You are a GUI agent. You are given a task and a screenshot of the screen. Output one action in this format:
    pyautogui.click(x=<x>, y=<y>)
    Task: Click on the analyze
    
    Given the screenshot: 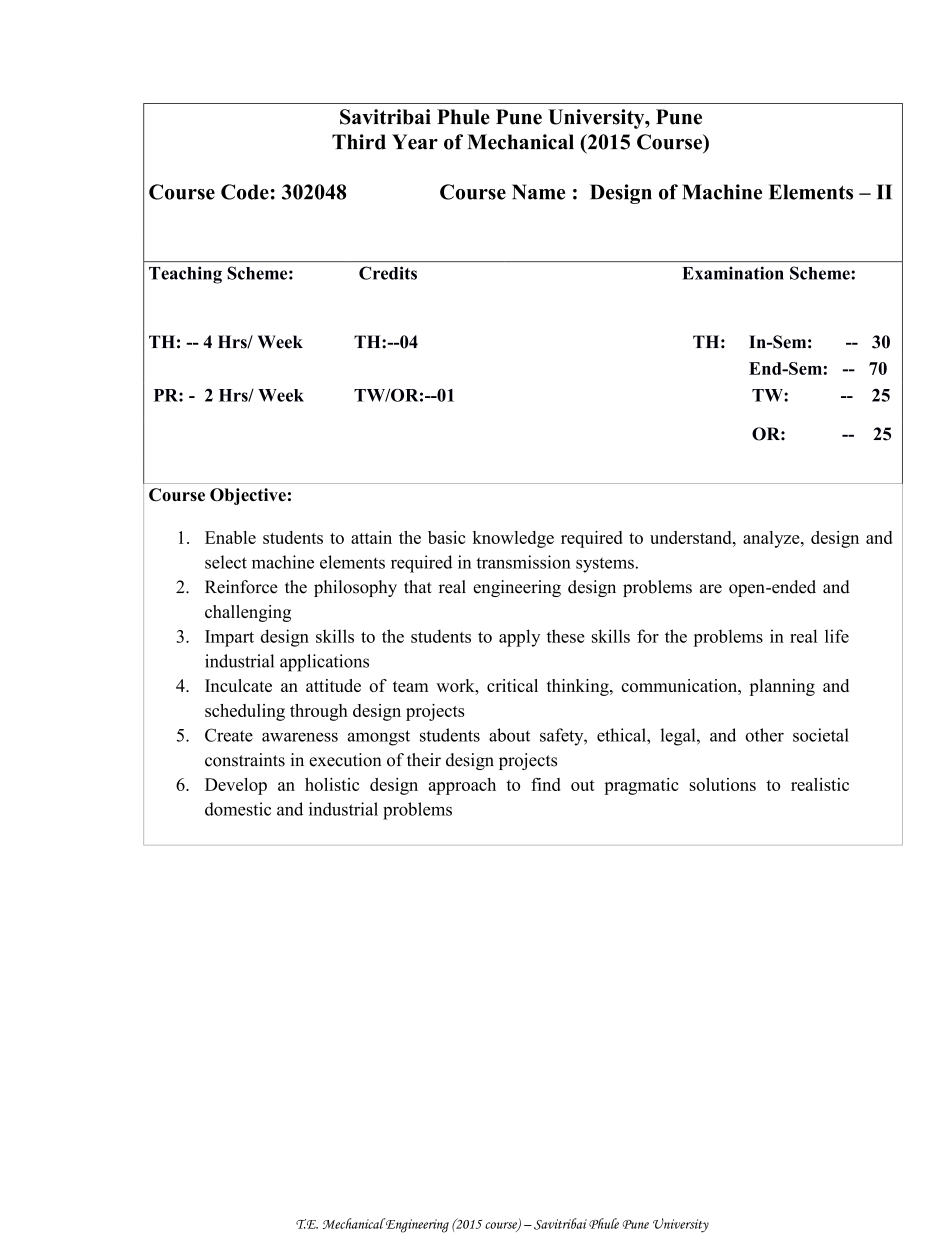 What is the action you would take?
    pyautogui.click(x=772, y=539)
